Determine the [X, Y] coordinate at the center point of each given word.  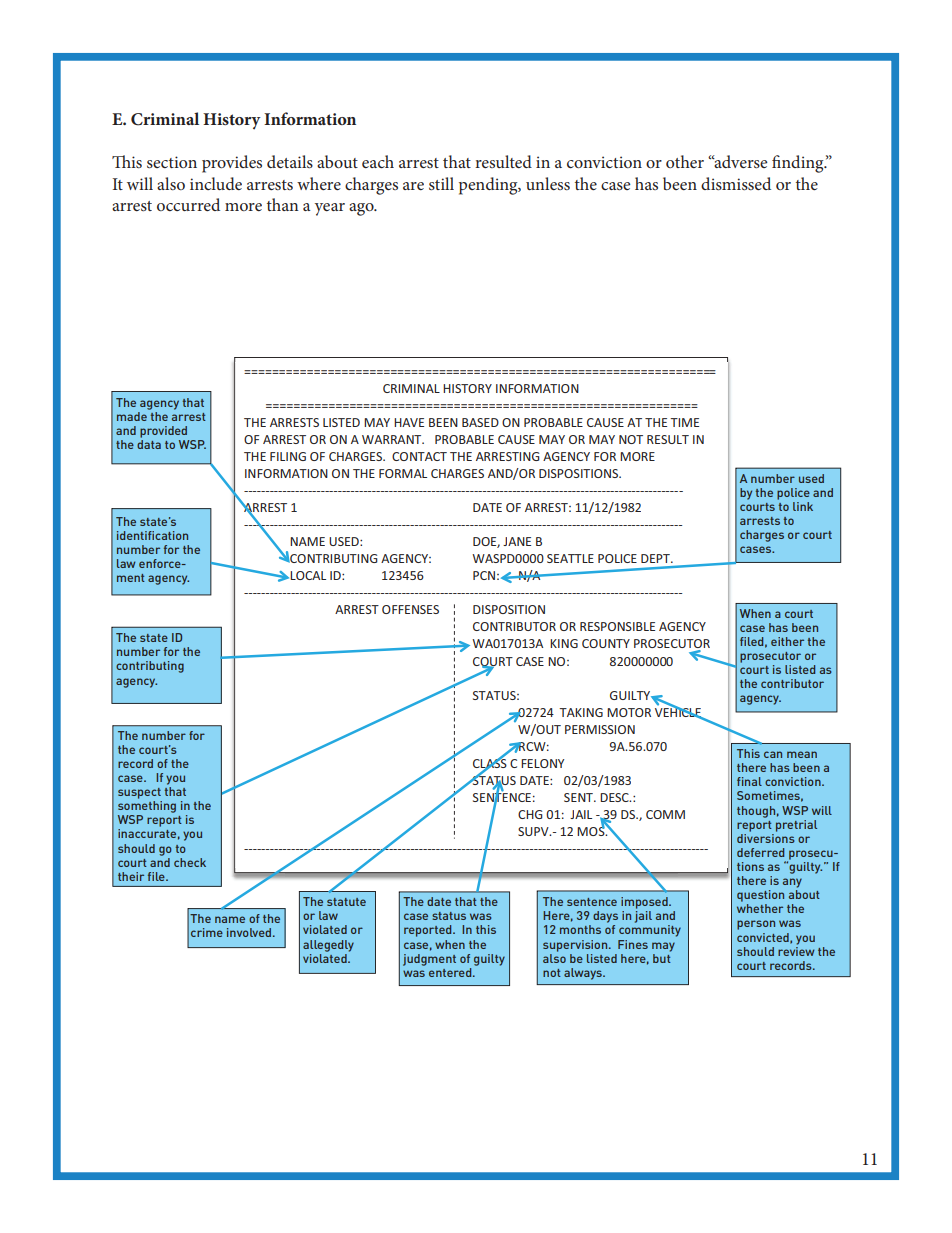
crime [207, 932]
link [803, 506]
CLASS [490, 763]
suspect [139, 793]
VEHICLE [679, 712]
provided [163, 432]
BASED [480, 422]
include [216, 183]
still [441, 183]
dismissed [736, 183]
